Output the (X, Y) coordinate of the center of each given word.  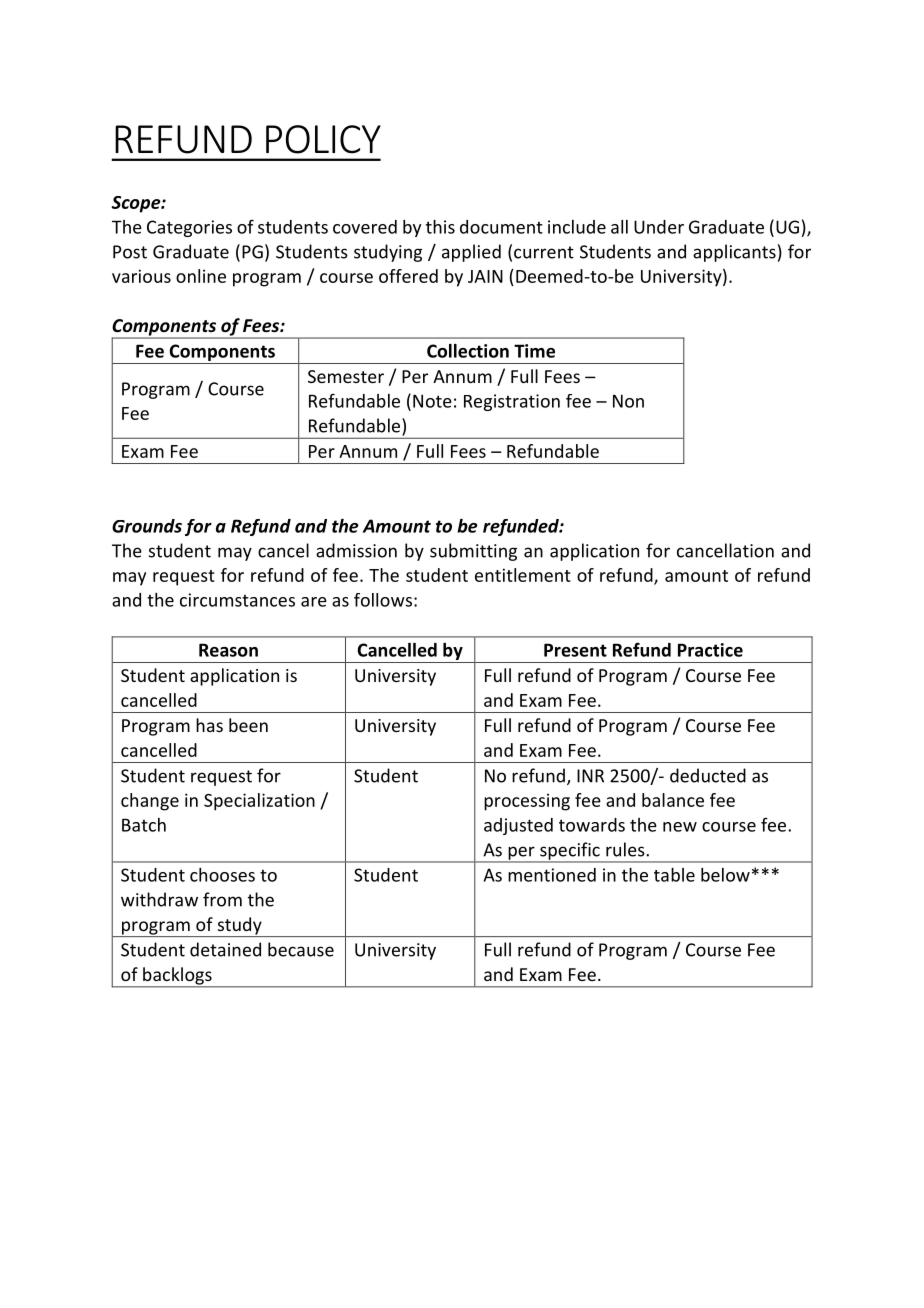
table (674, 875)
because (301, 949)
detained (225, 949)
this (440, 227)
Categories (189, 228)
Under (659, 227)
